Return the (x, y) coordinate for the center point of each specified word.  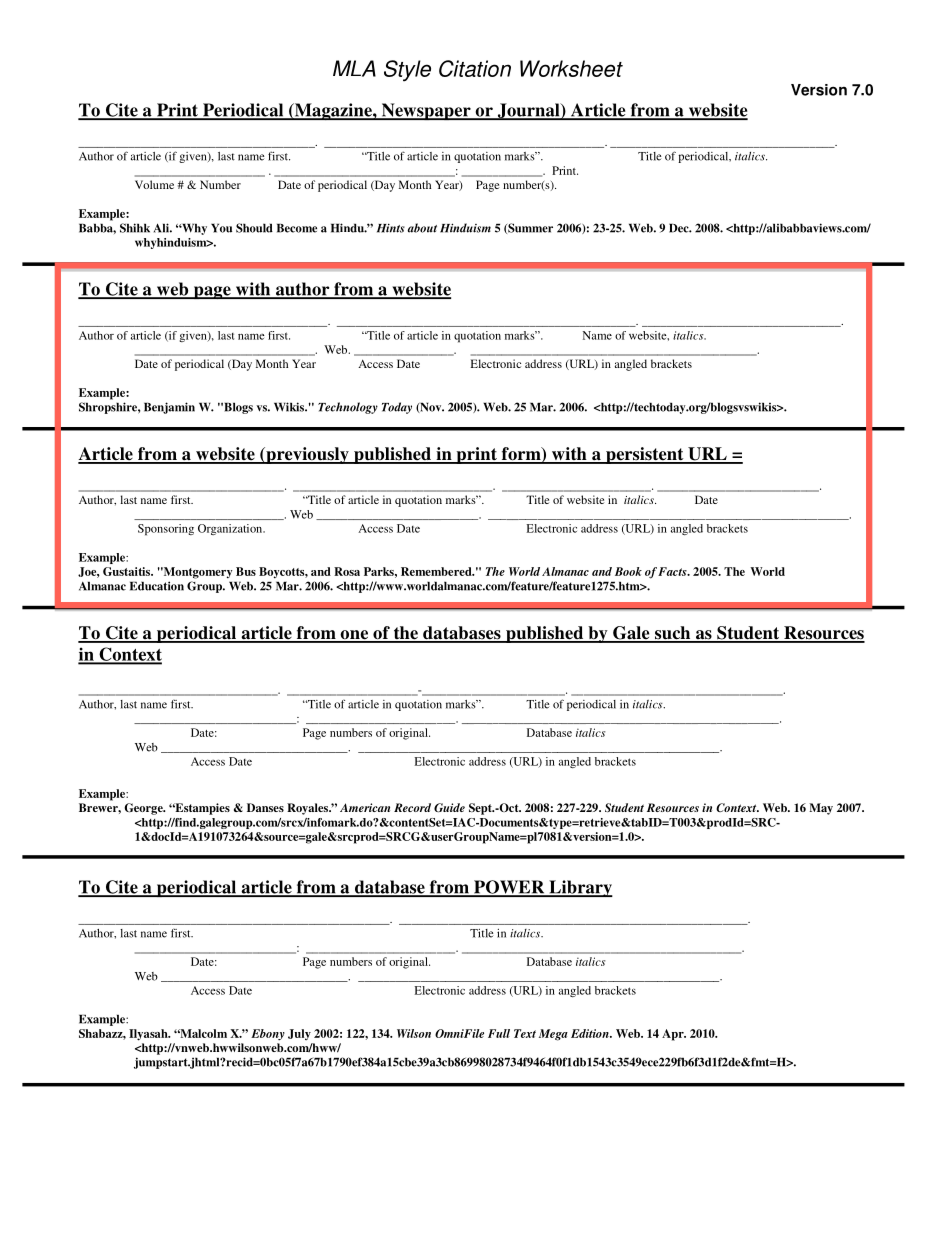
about (422, 228)
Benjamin (169, 408)
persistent (645, 455)
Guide (449, 807)
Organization (231, 529)
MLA (354, 68)
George (144, 809)
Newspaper (426, 112)
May (821, 809)
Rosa (347, 571)
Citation (475, 68)
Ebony (268, 1034)
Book (628, 571)
